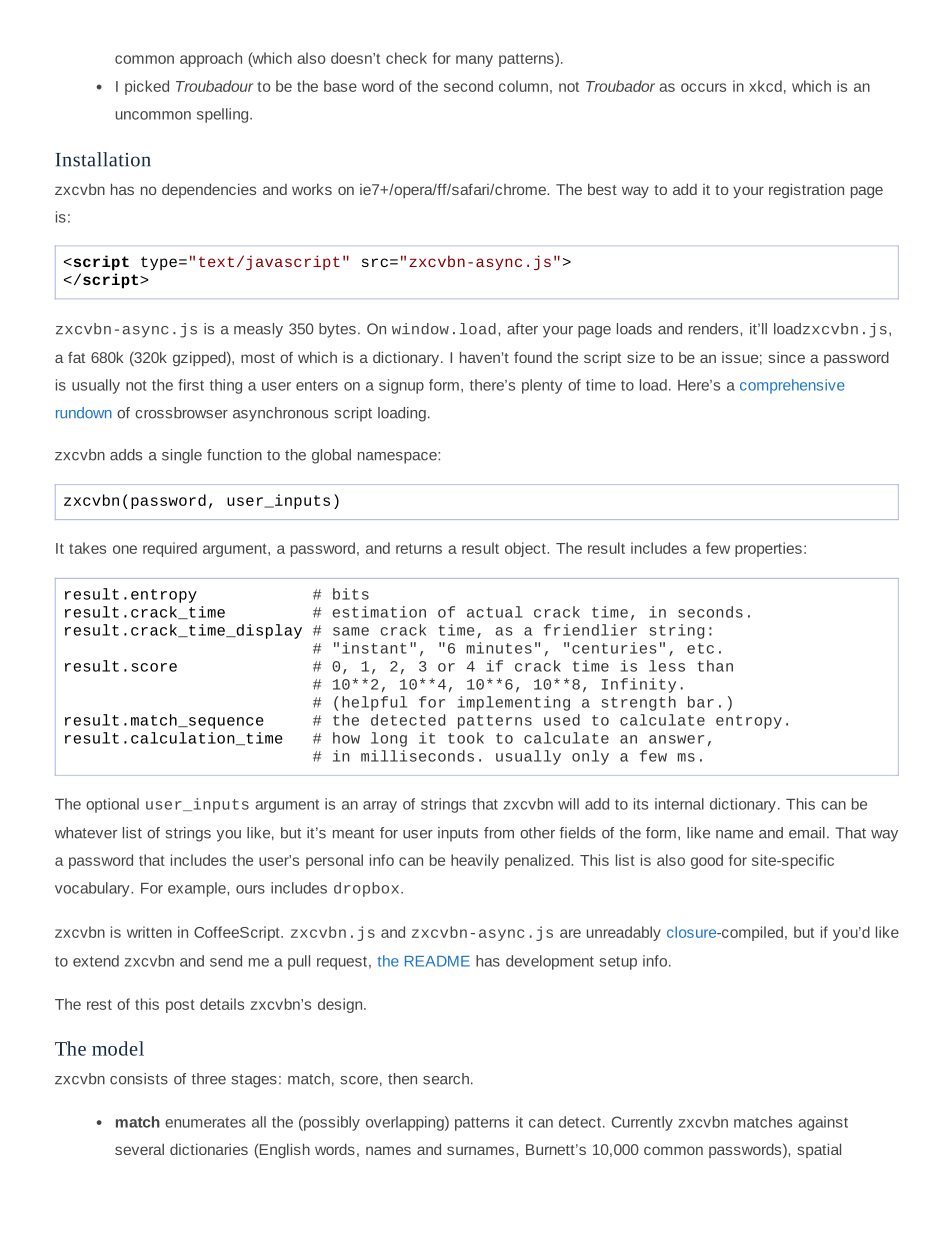 This screenshot has width=952, height=1233. Describe the element at coordinates (679, 804) in the screenshot. I see `internal` at that location.
